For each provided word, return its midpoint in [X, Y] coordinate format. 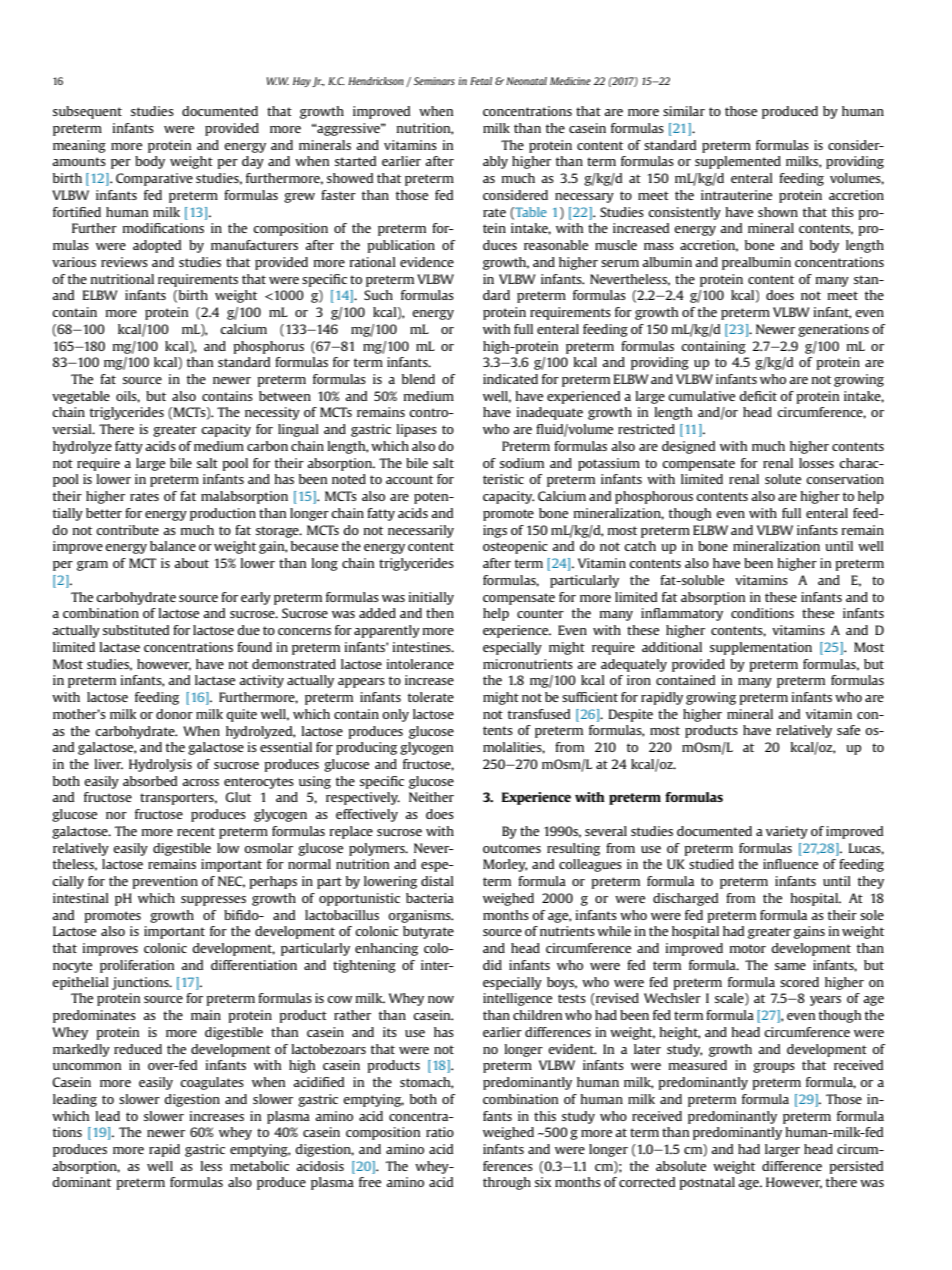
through [507, 1183]
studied [711, 864]
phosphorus [268, 347]
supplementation [761, 648]
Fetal [481, 81]
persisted [856, 1167]
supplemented [738, 162]
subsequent [87, 112]
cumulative [701, 396]
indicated [510, 379]
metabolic [259, 1166]
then [440, 613]
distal [437, 881]
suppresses [213, 901]
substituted [136, 630]
